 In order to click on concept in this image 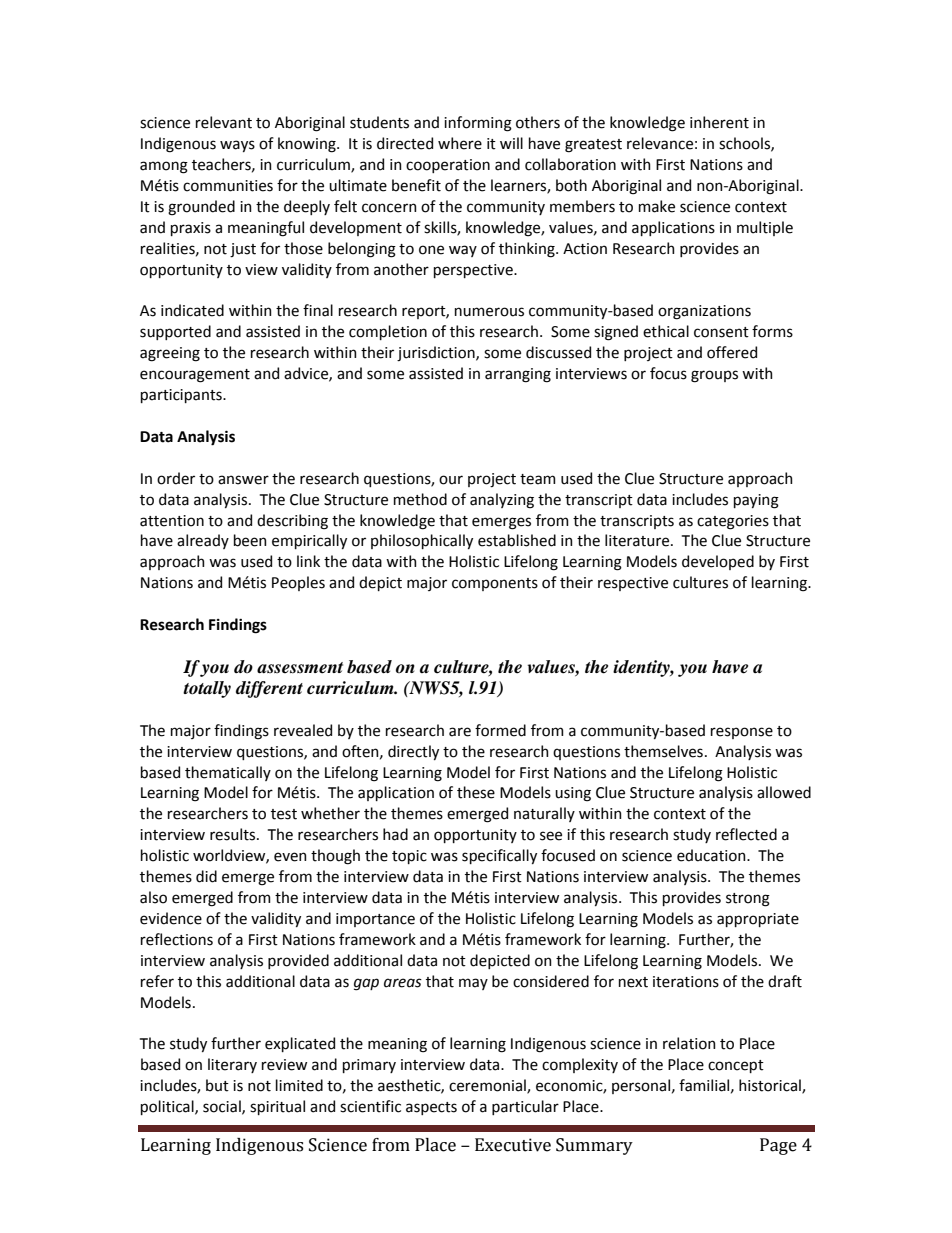, I will do `click(736, 1066)`.
